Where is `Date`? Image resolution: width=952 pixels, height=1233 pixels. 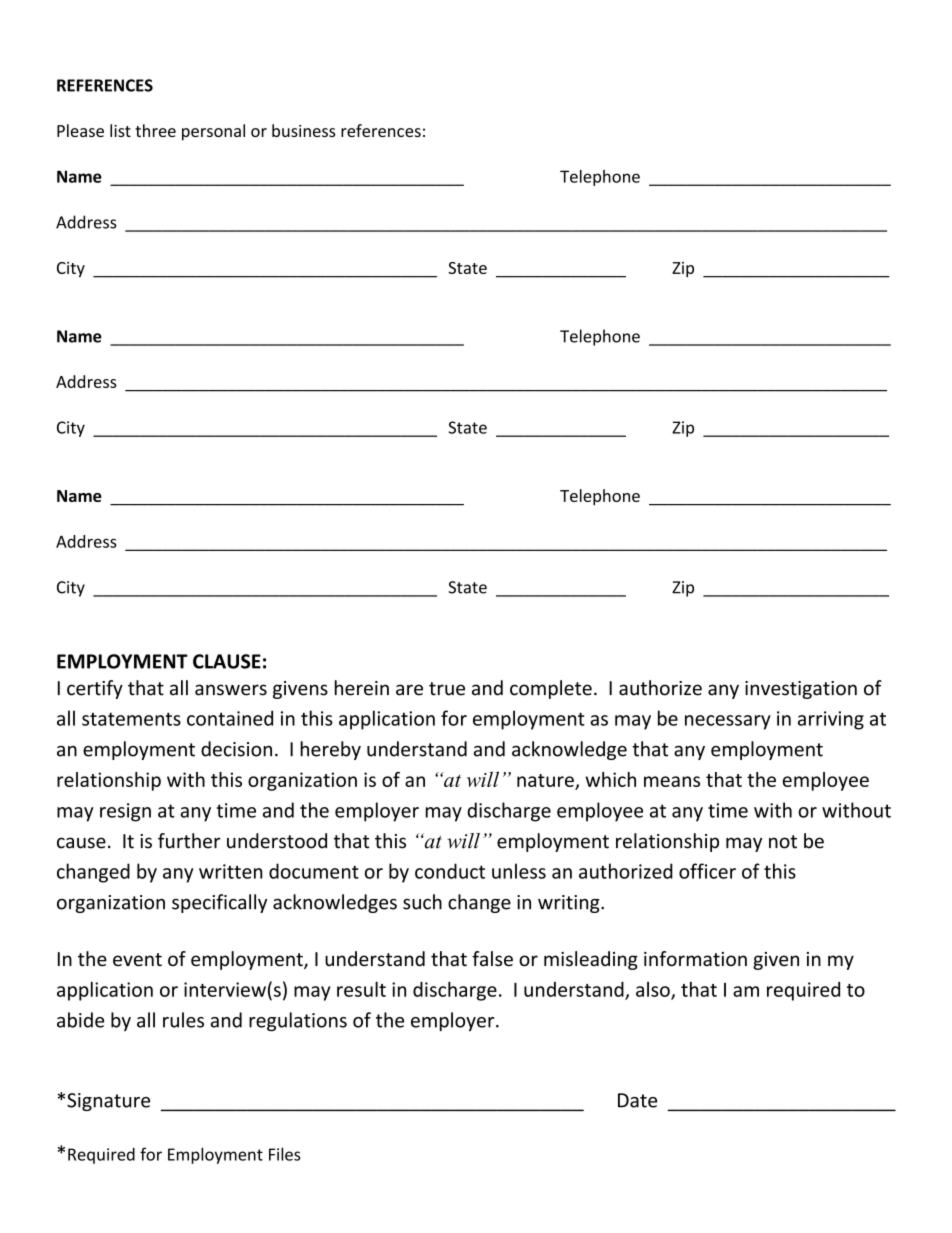 Date is located at coordinates (637, 1100).
